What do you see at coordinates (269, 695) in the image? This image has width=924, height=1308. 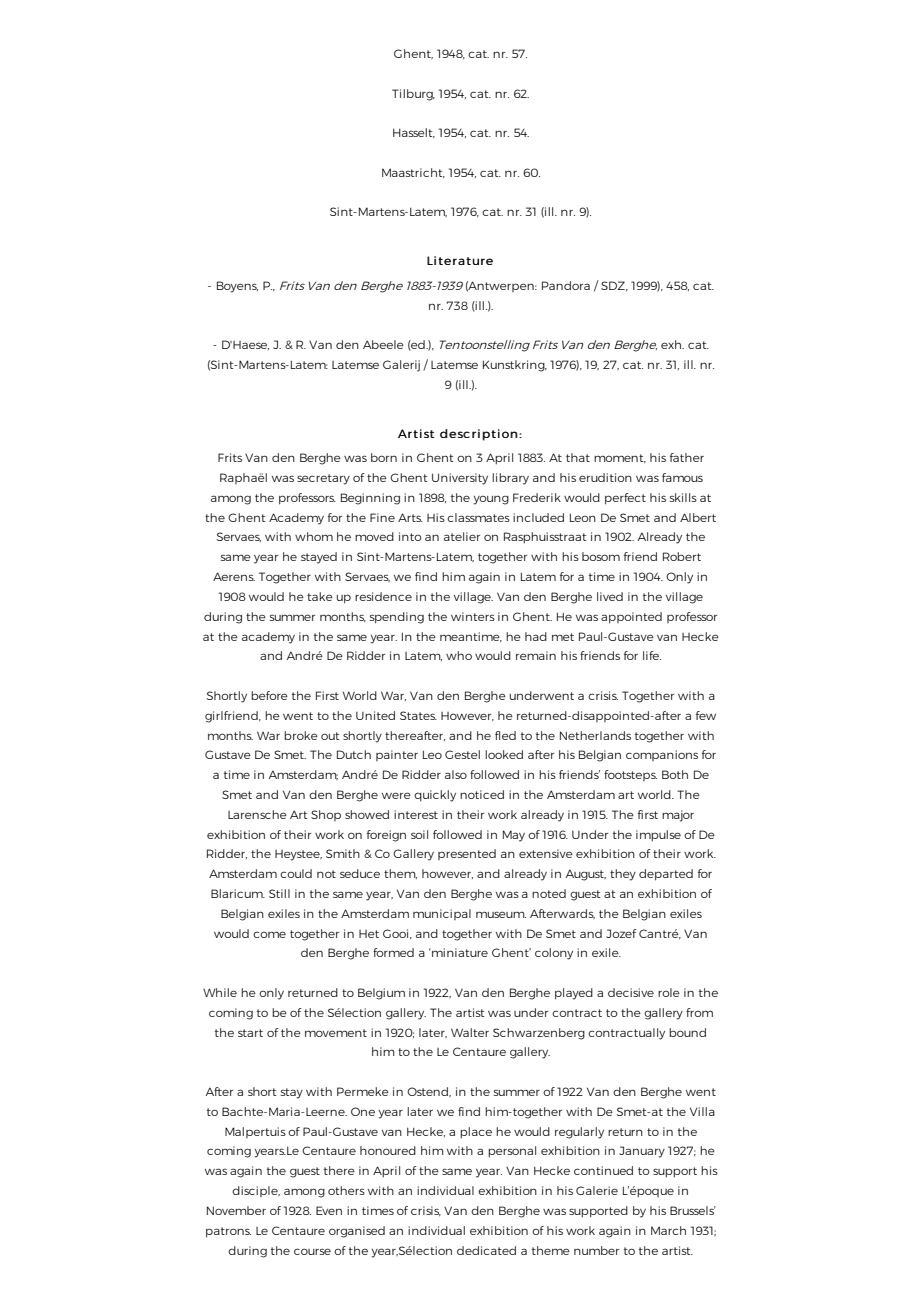 I see `before` at bounding box center [269, 695].
